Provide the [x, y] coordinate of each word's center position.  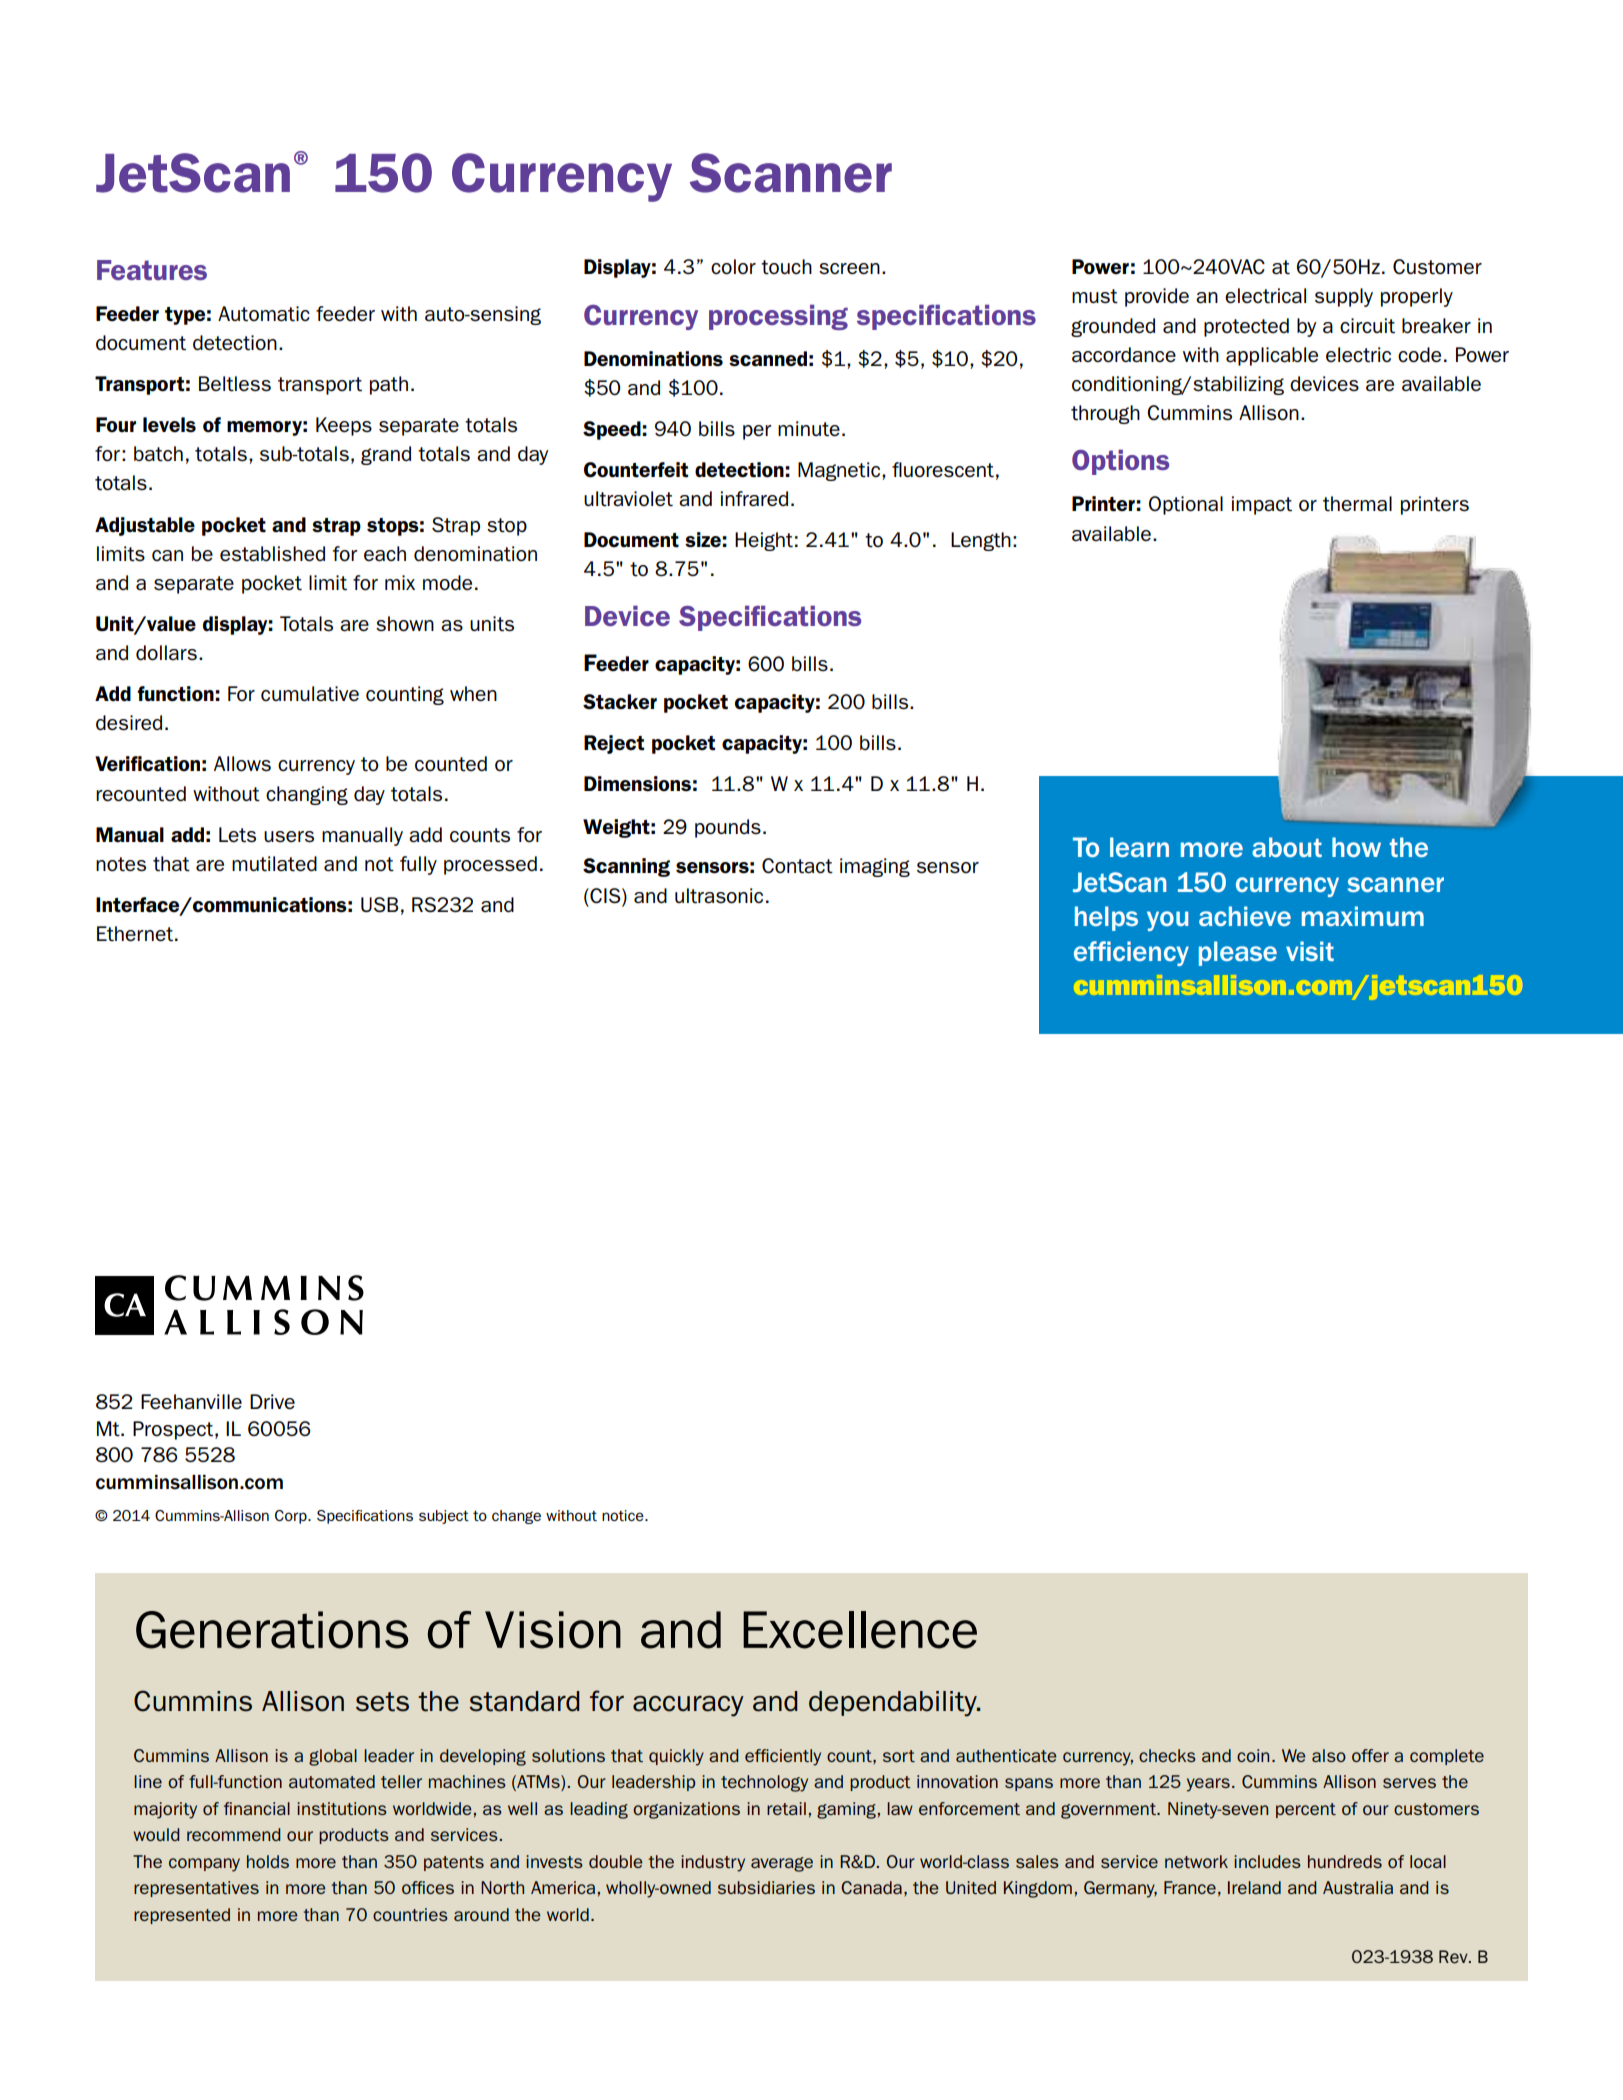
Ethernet [135, 934]
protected [1246, 327]
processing [778, 317]
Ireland [1254, 1887]
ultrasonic [719, 896]
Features [152, 270]
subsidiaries [766, 1887]
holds [268, 1861]
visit [1310, 951]
